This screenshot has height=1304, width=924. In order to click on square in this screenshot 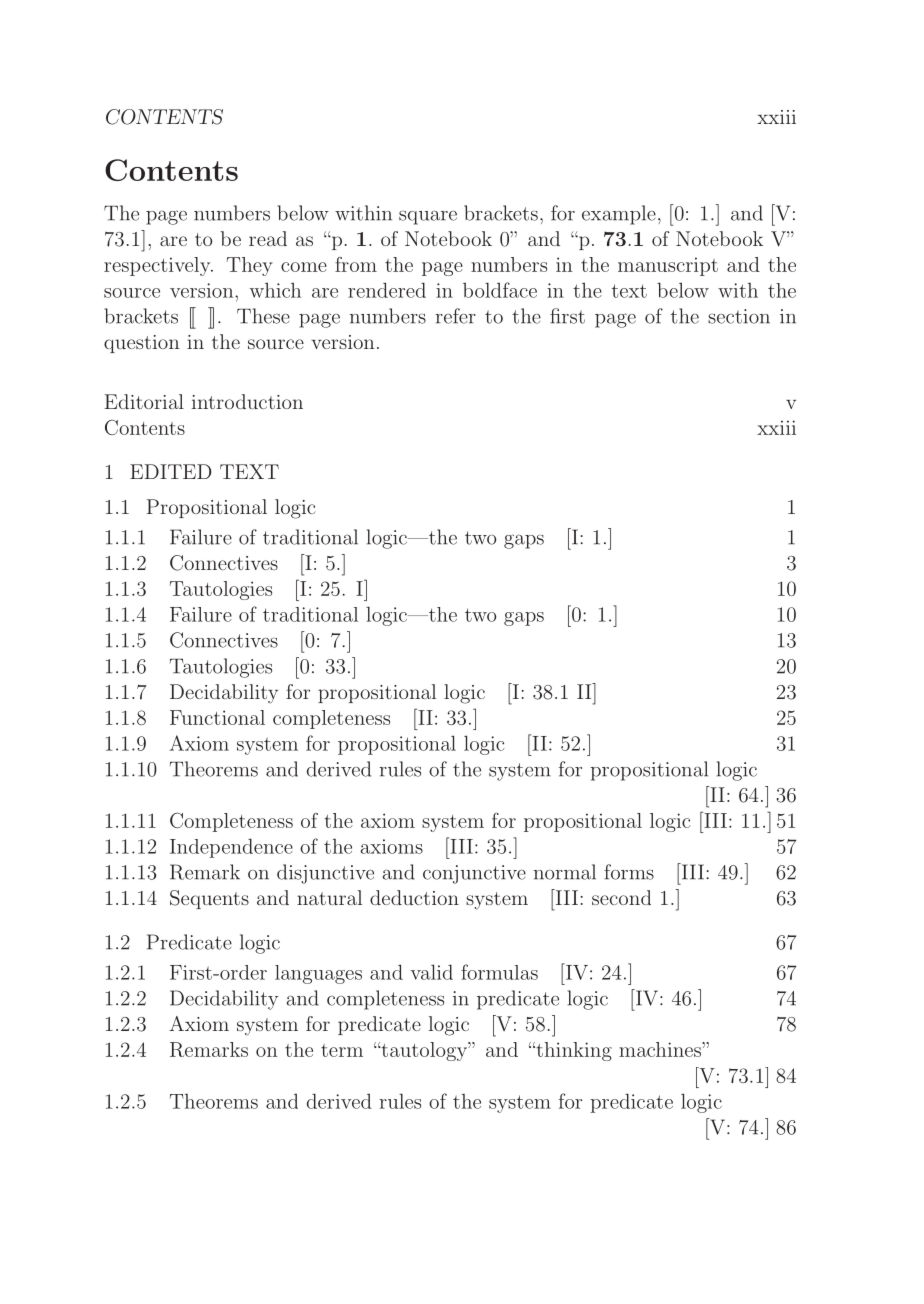, I will do `click(428, 217)`.
